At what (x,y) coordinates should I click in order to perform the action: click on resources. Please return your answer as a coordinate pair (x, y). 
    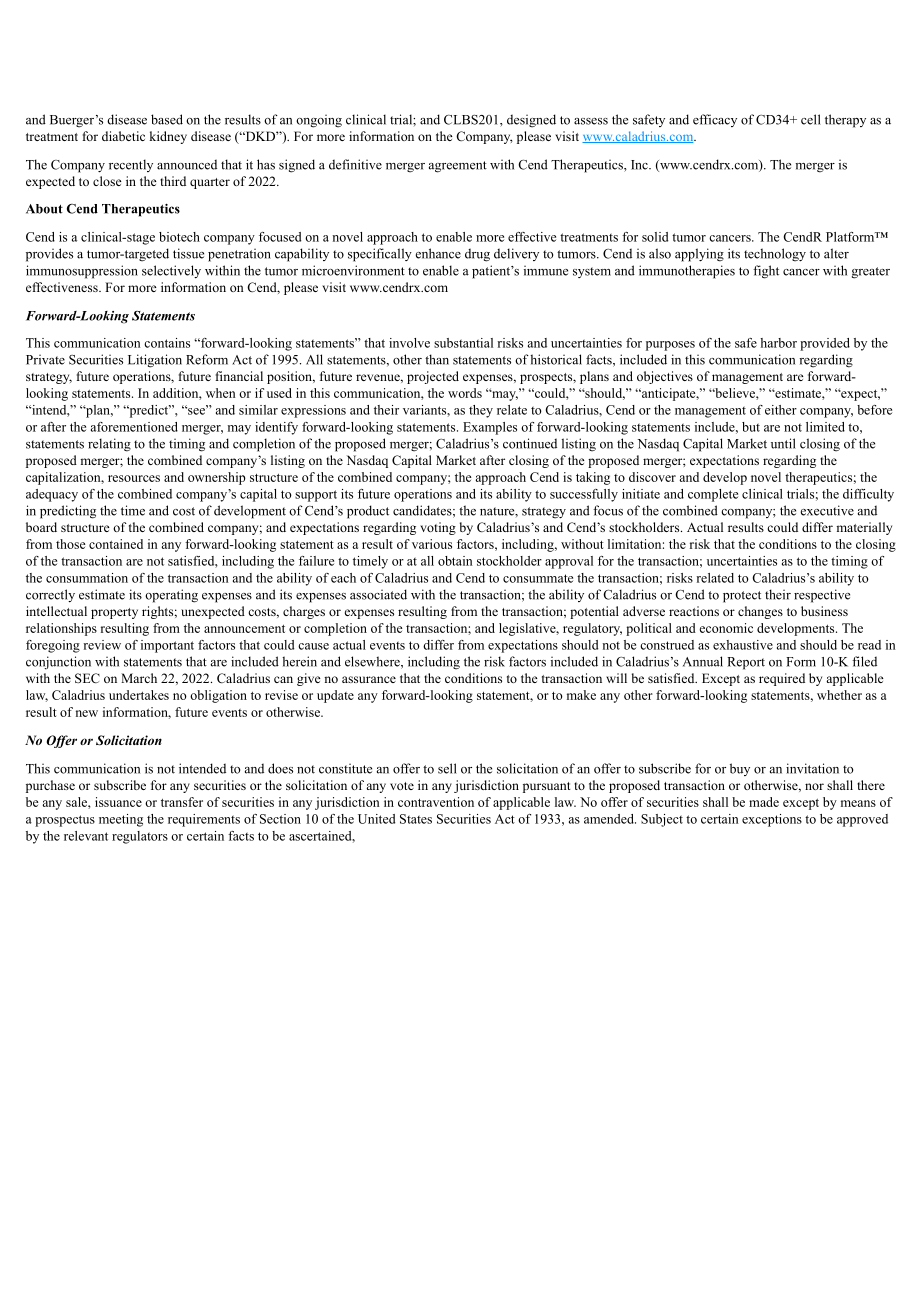
    Looking at the image, I should click on (134, 478).
